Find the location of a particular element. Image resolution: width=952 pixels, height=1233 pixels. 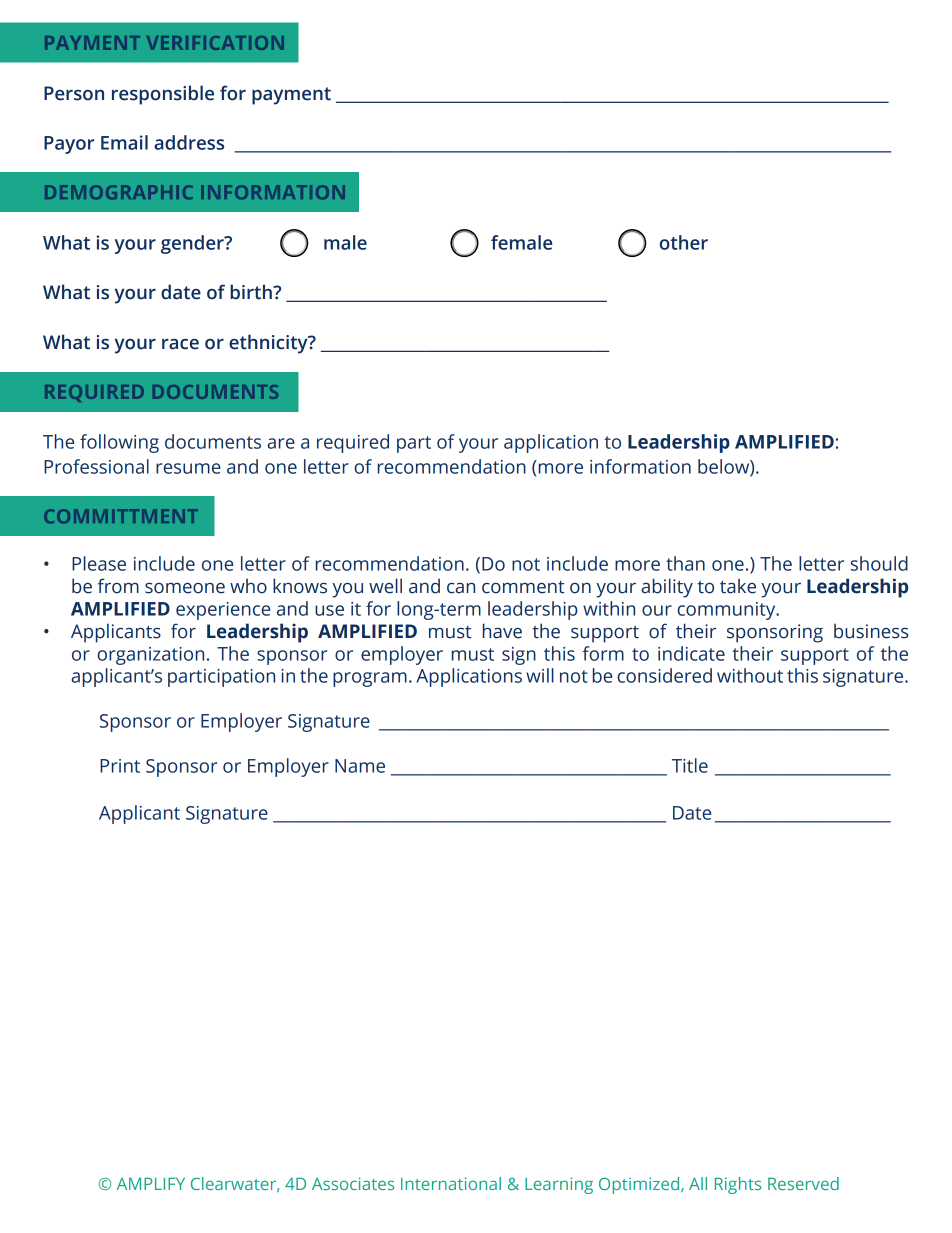

VERIFICATION is located at coordinates (215, 43).
